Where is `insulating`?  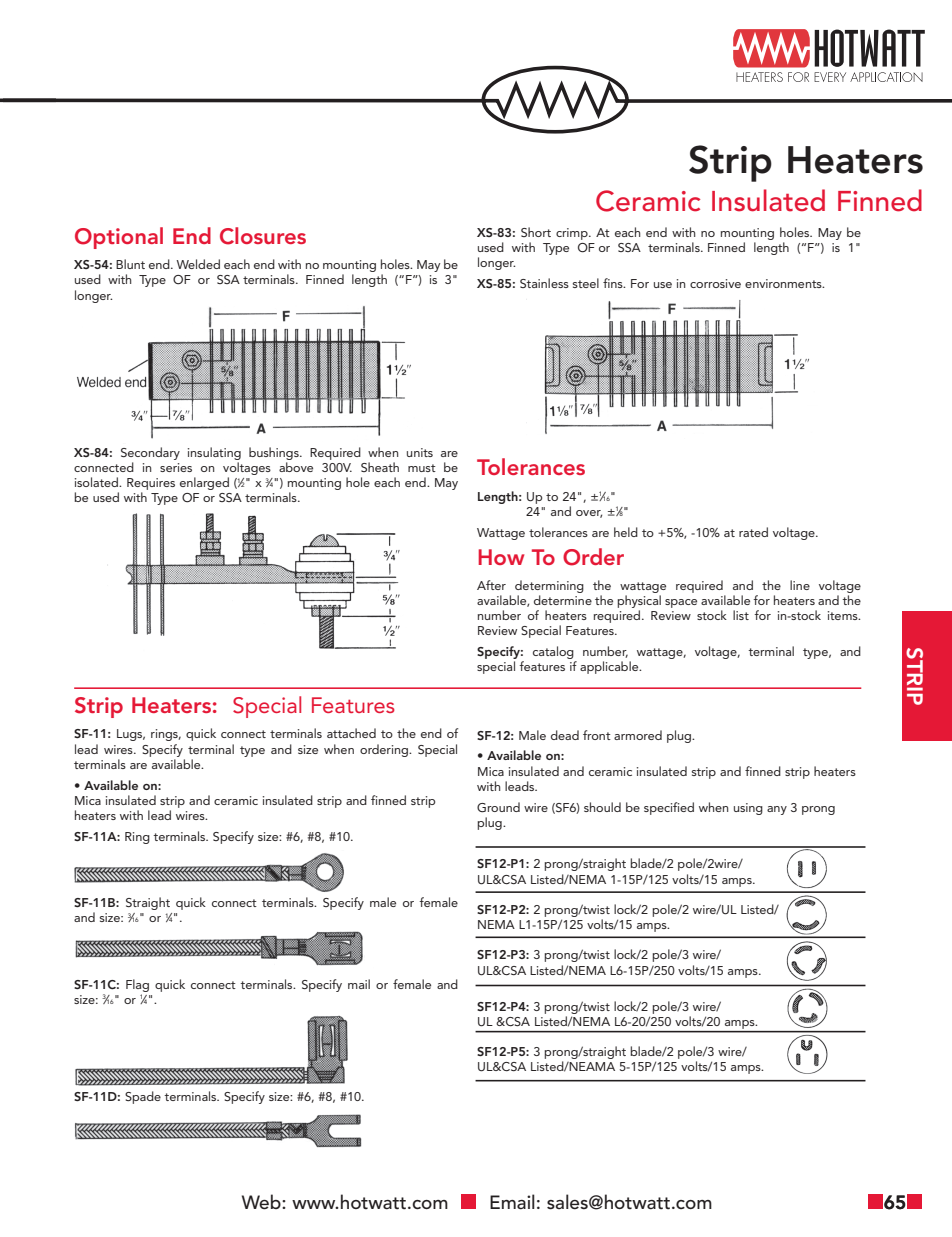
insulating is located at coordinates (214, 453).
